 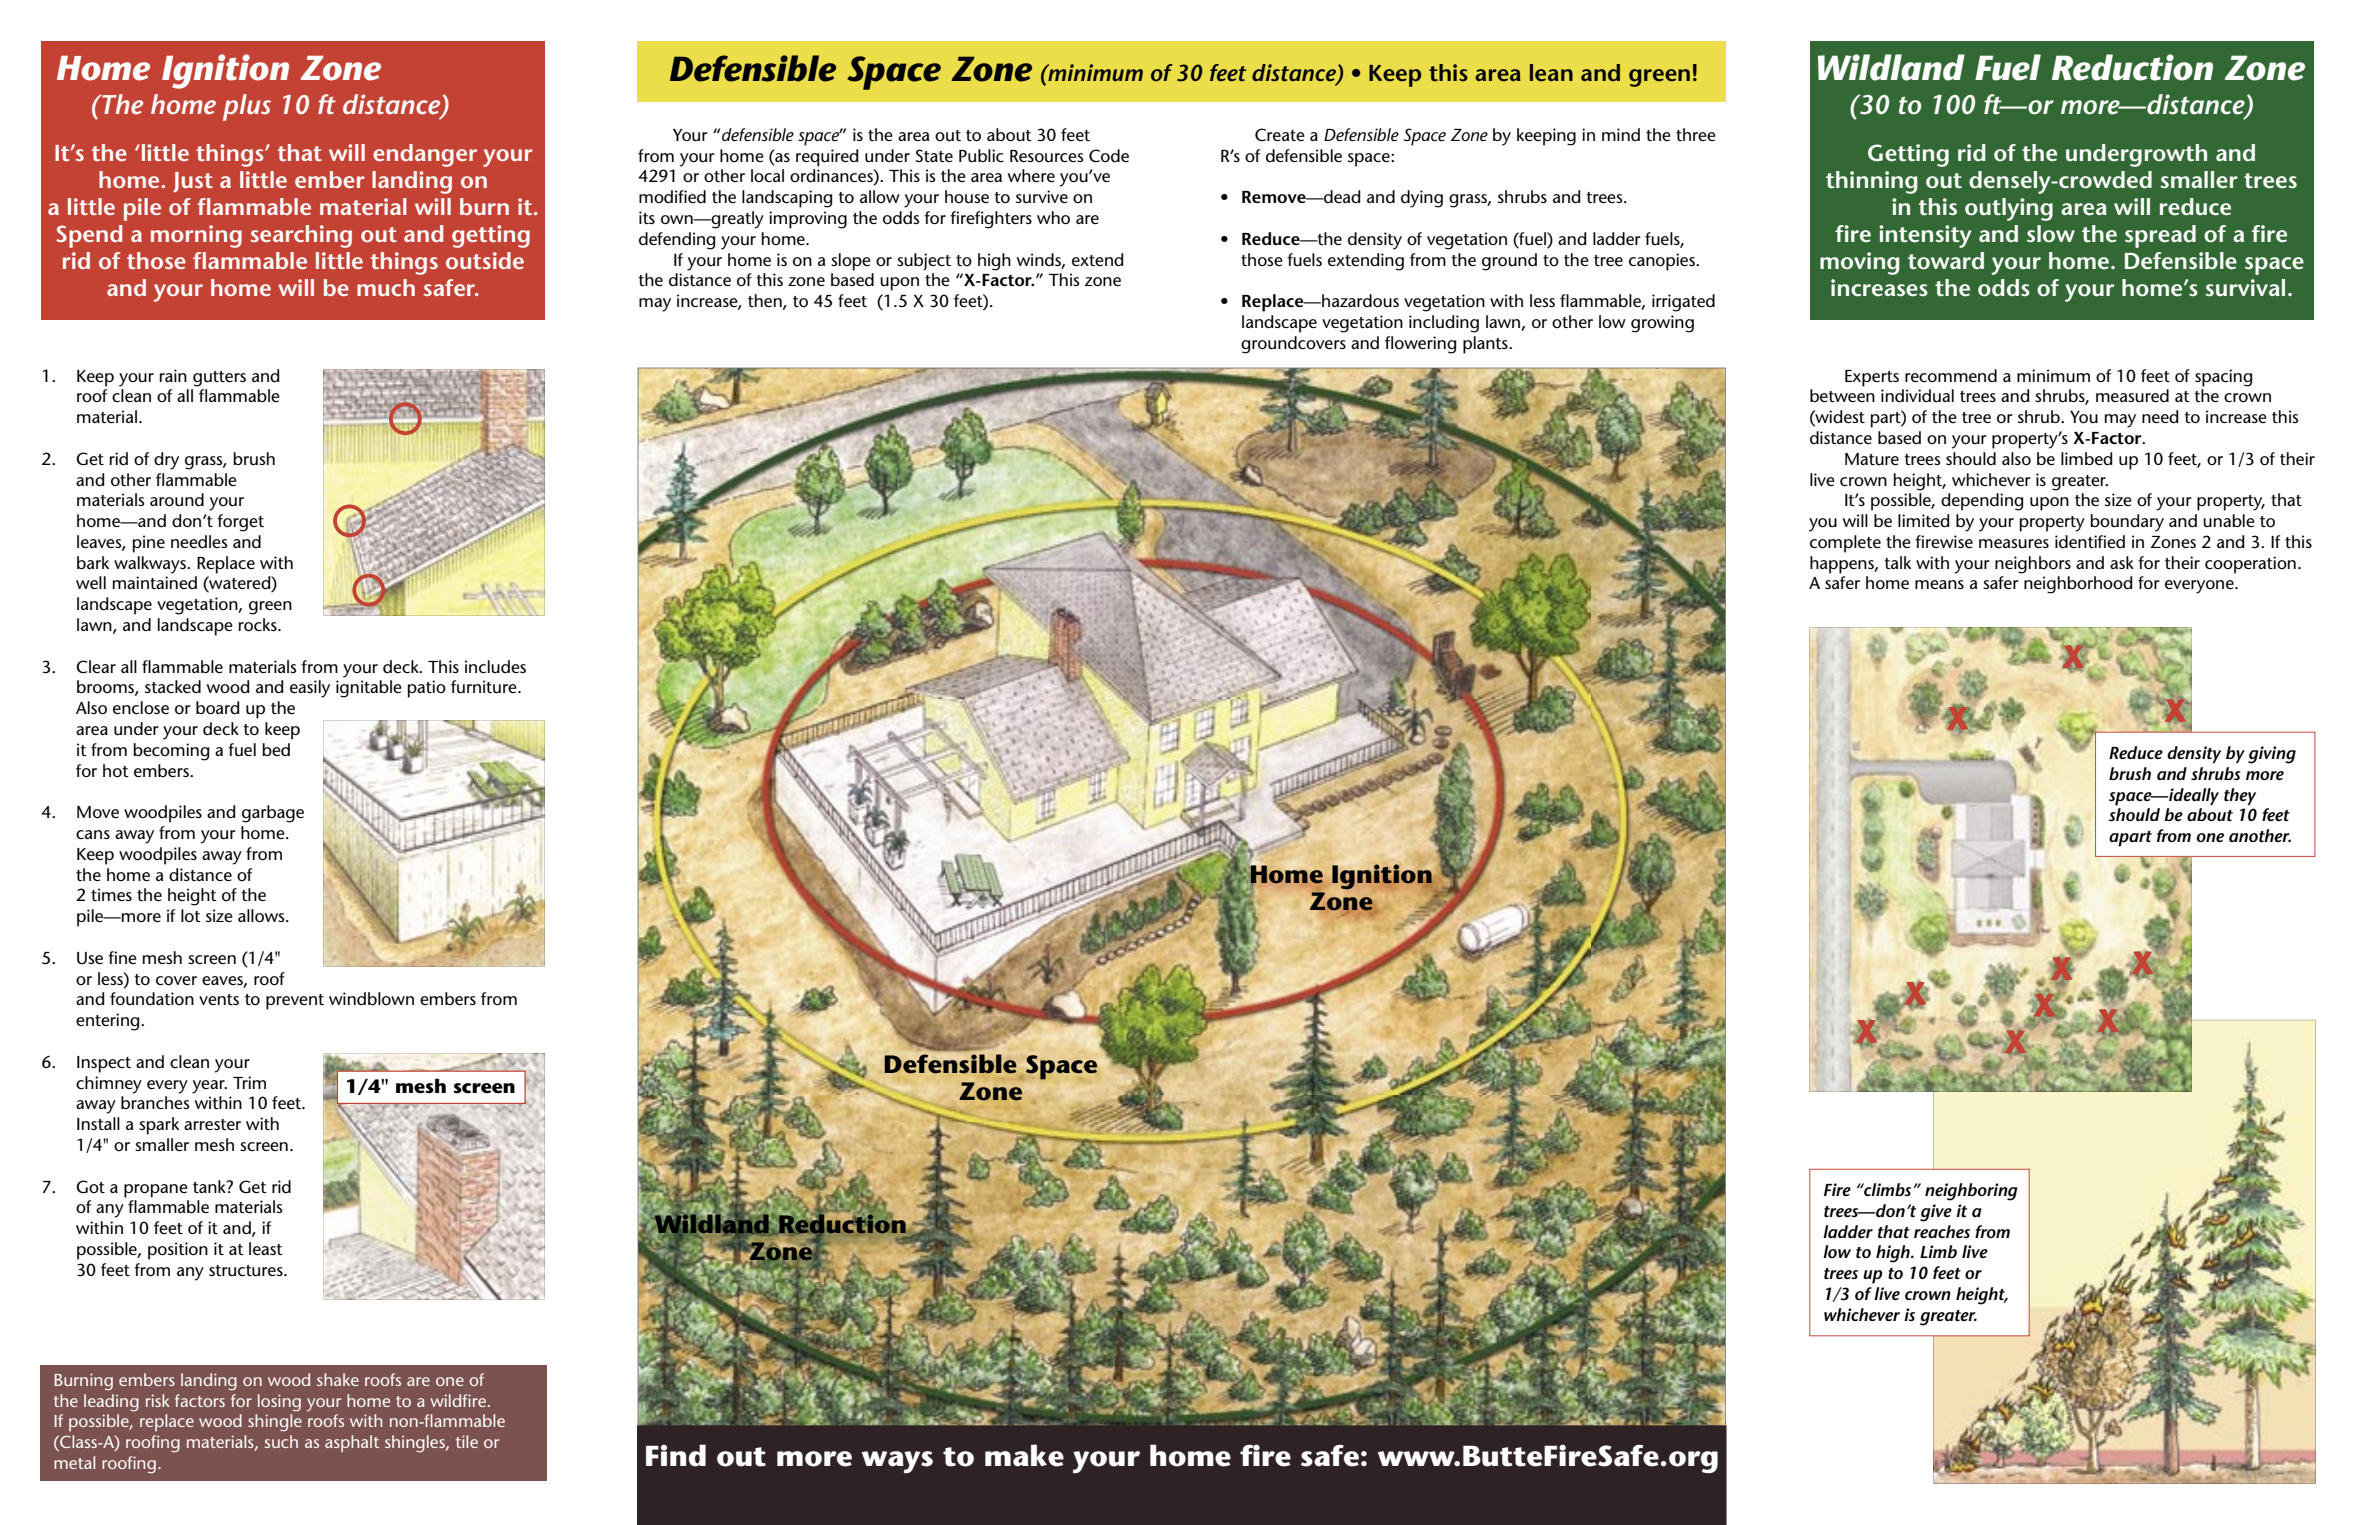 I want to click on endanger, so click(x=425, y=155).
